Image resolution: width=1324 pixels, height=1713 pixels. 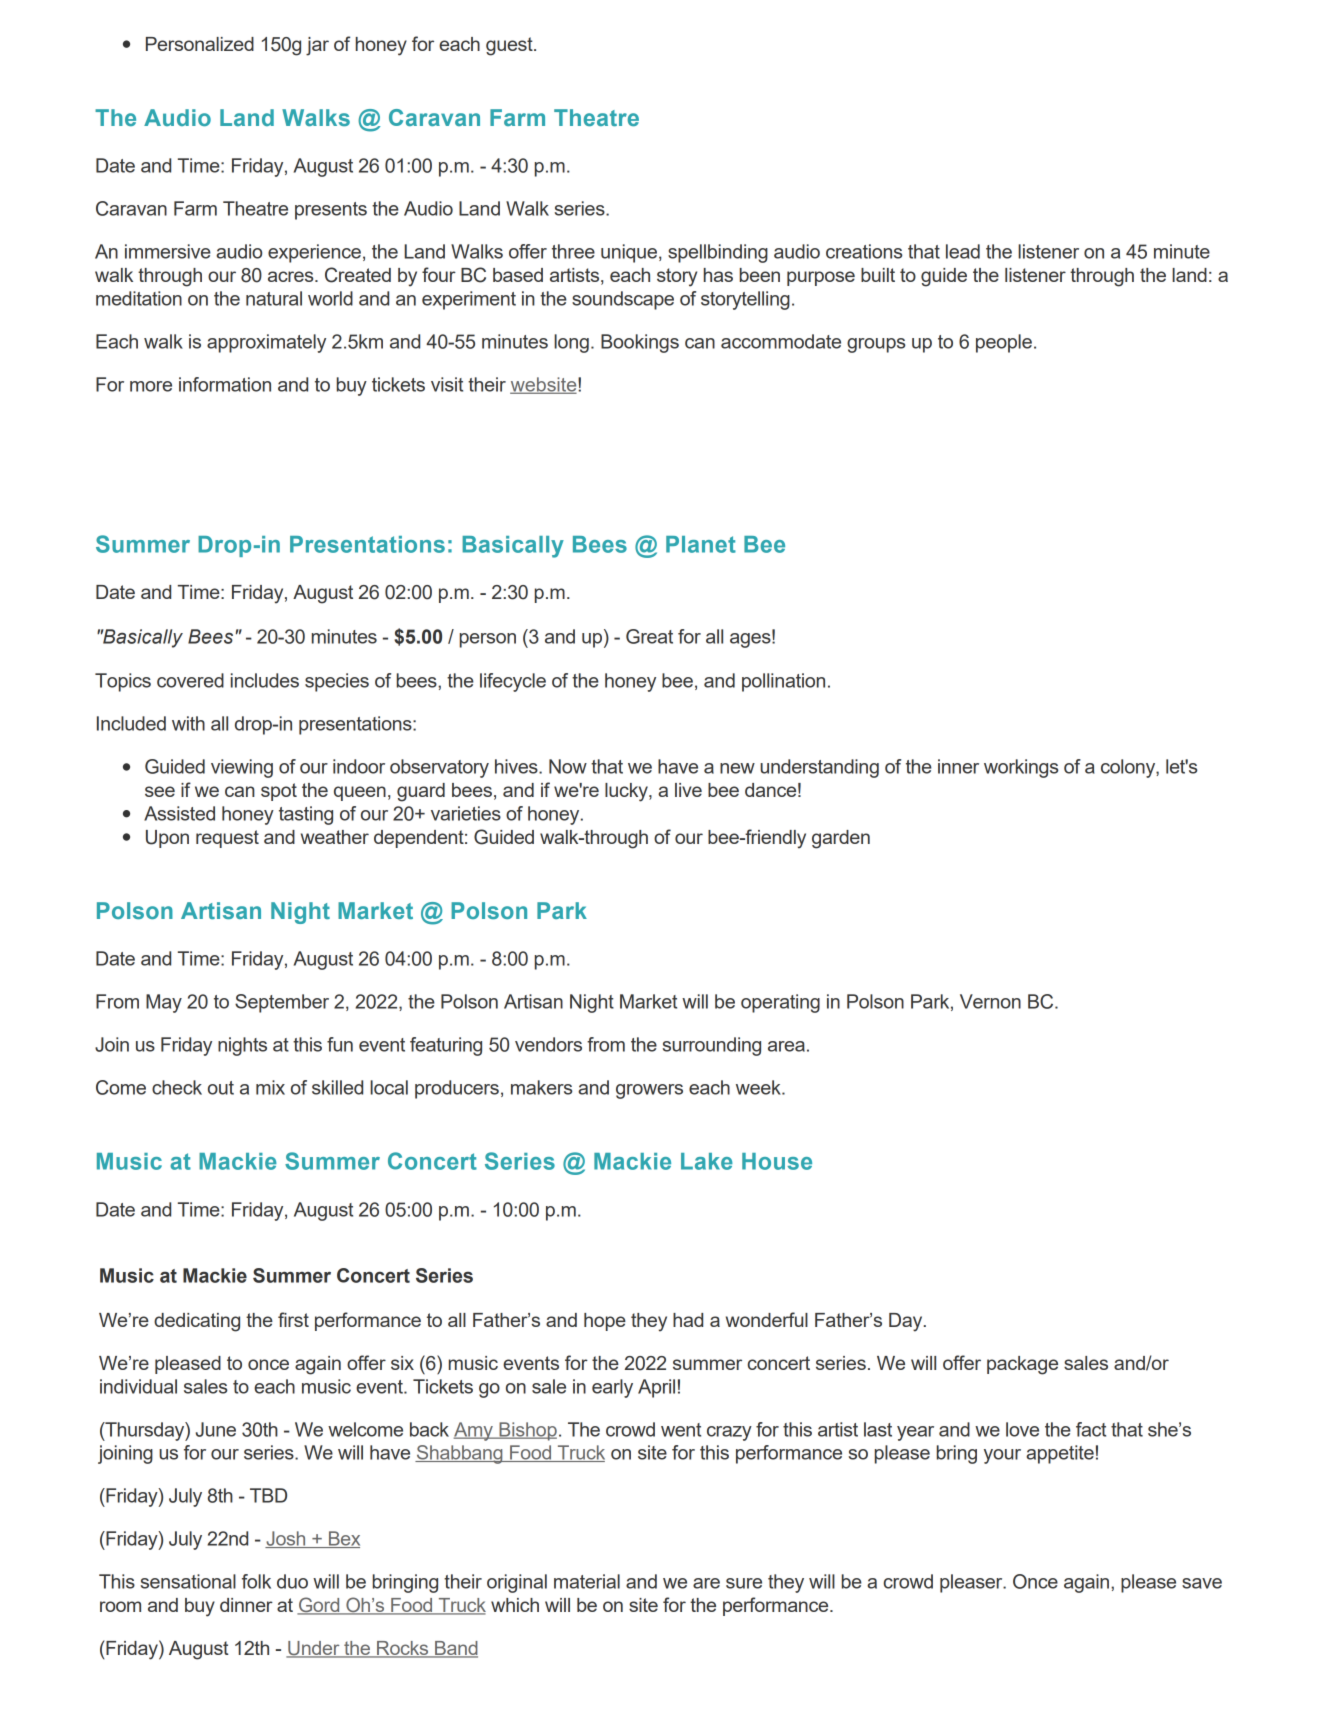 I want to click on folk, so click(x=256, y=1581).
